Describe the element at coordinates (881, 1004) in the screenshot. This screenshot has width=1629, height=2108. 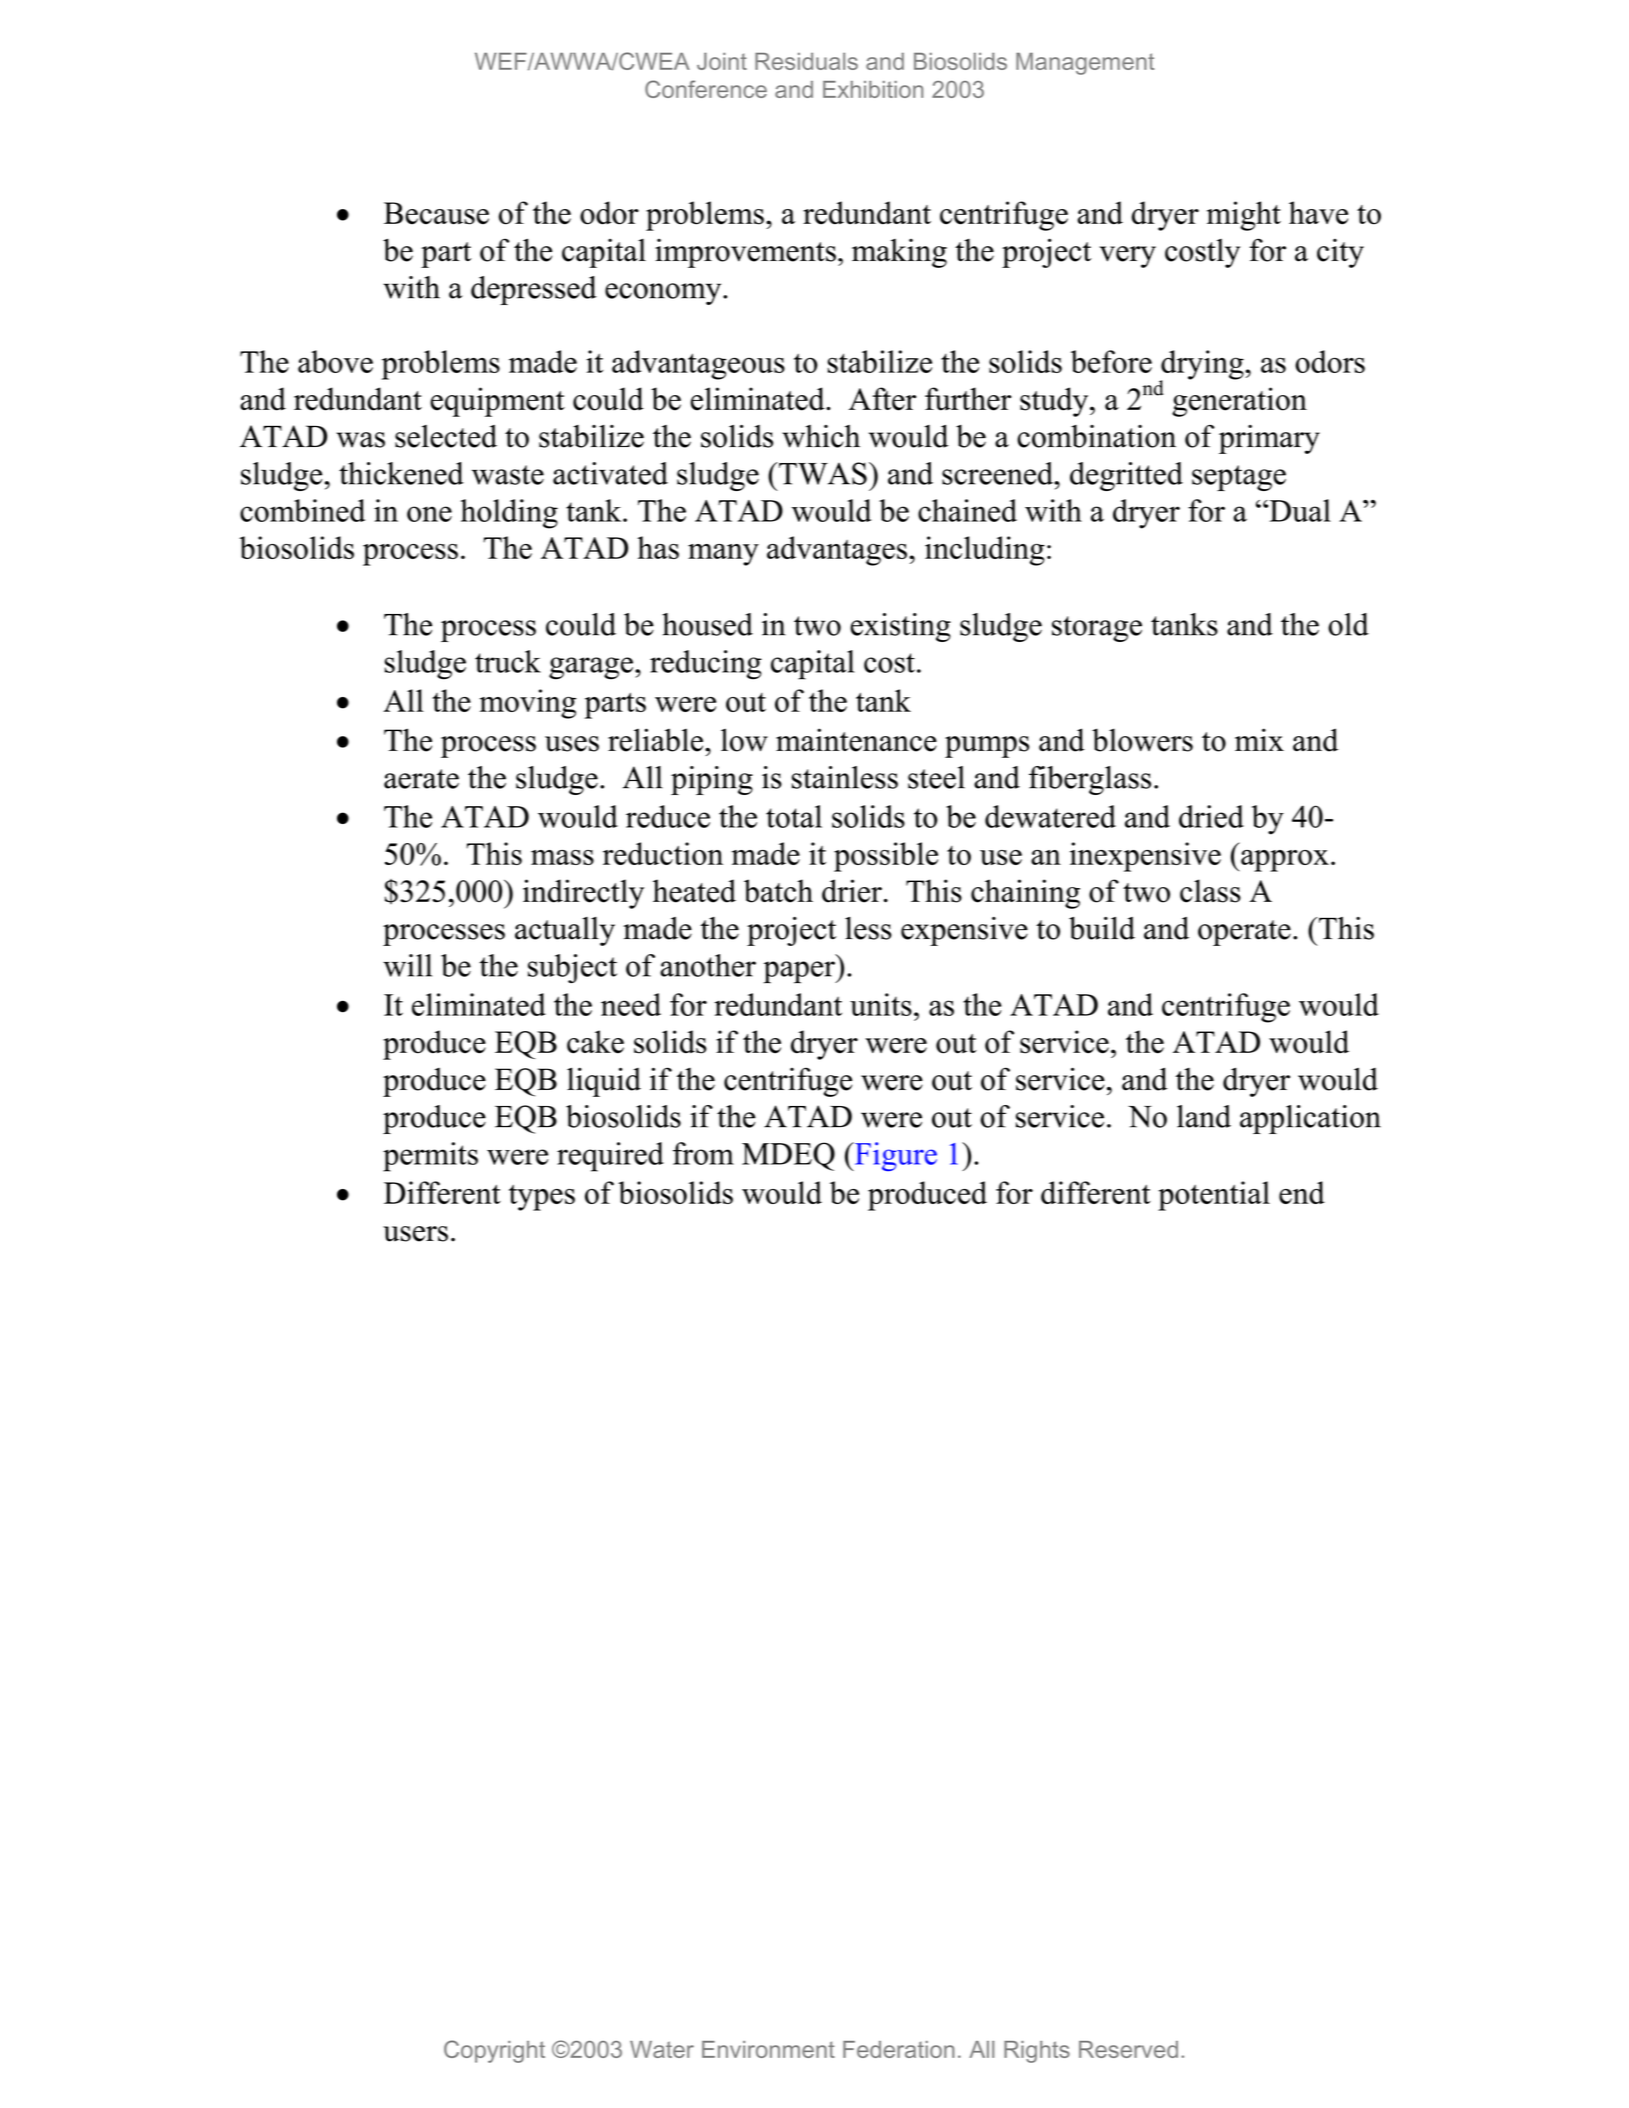
I see `units` at that location.
